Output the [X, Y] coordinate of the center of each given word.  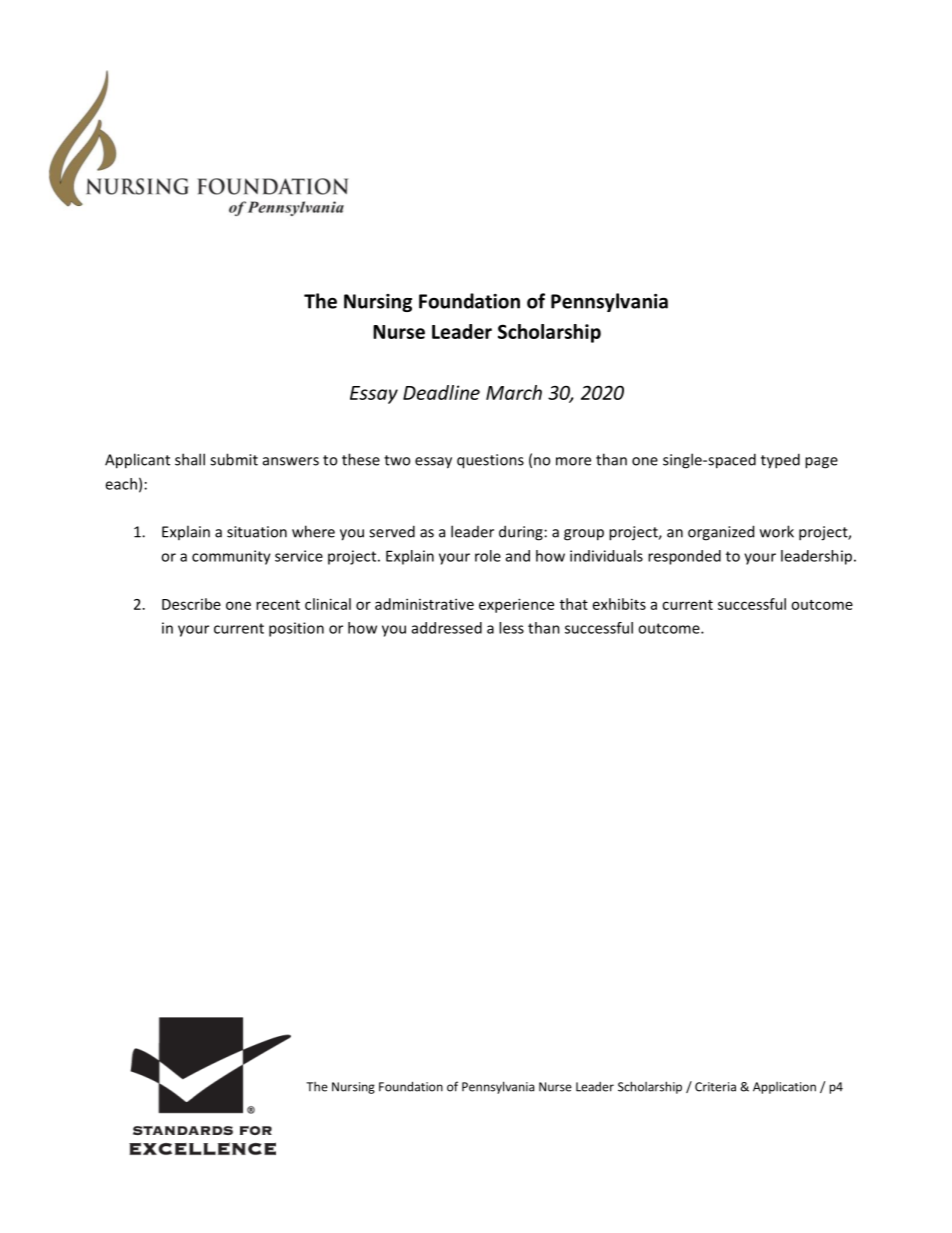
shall [190, 459]
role [488, 556]
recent [278, 605]
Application [784, 1088]
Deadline [441, 392]
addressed [447, 628]
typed [780, 461]
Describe [191, 604]
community [231, 557]
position [296, 629]
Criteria [715, 1087]
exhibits [619, 604]
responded [684, 557]
